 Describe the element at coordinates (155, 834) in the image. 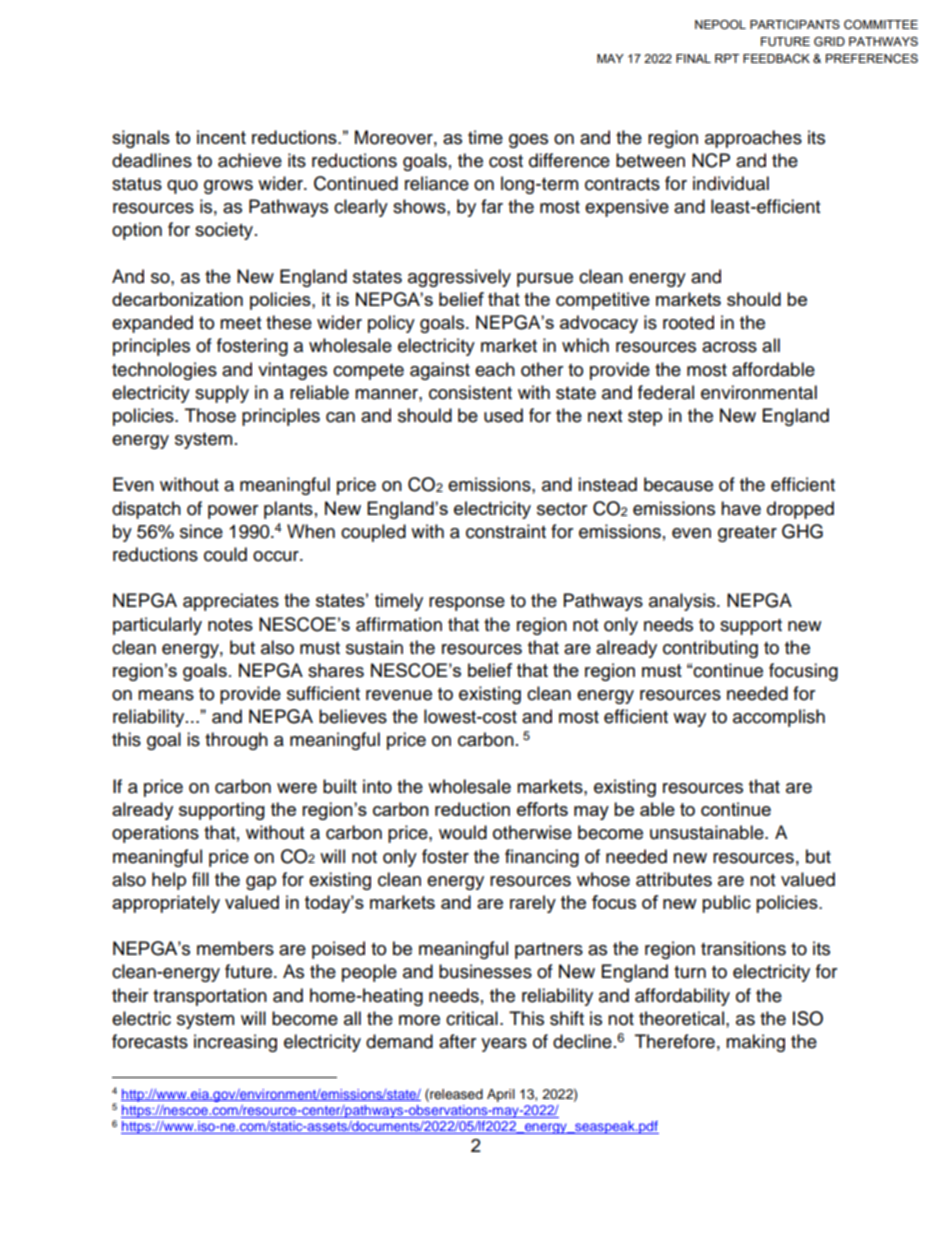

I see `operations` at that location.
